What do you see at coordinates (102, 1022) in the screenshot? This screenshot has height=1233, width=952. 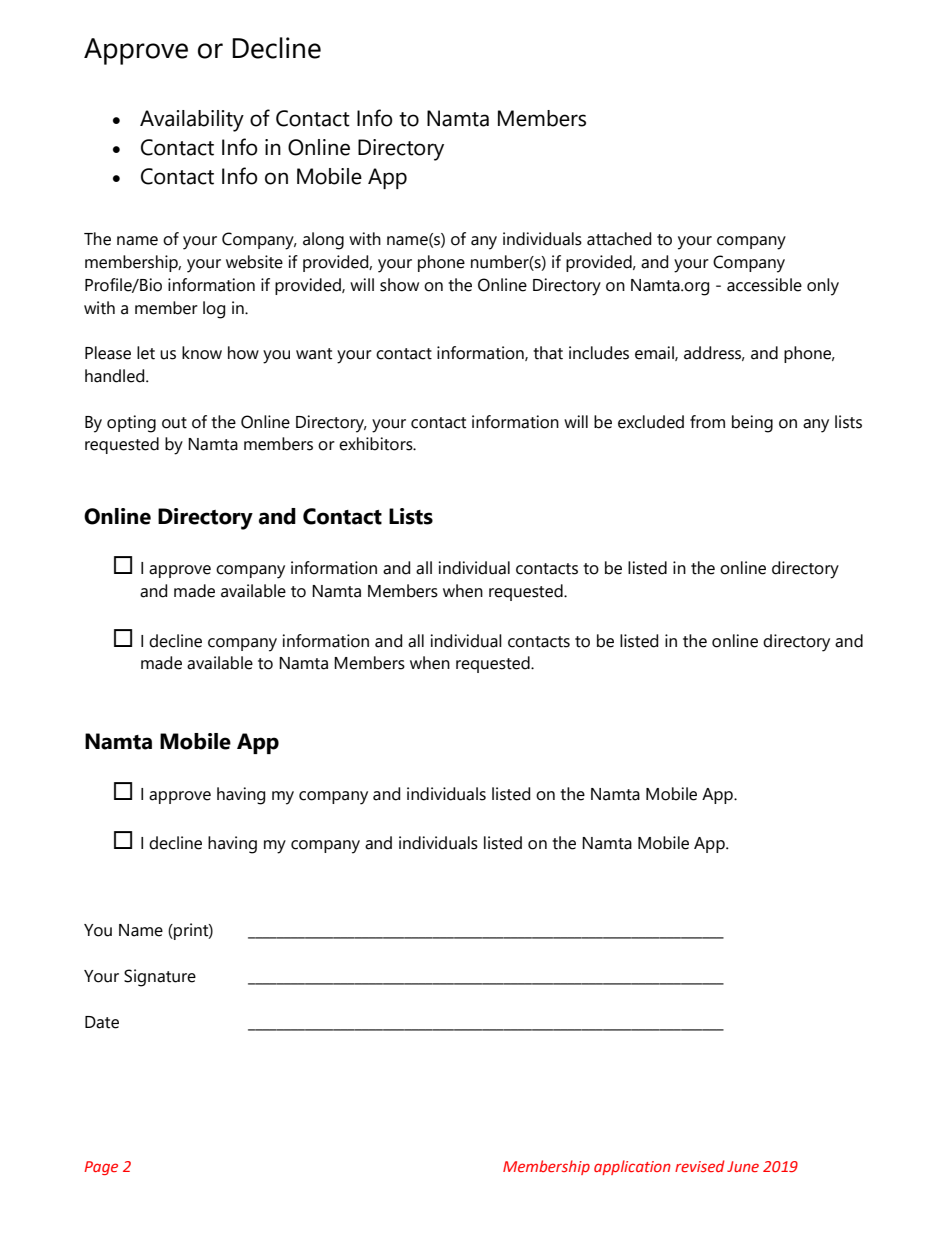 I see `Date` at bounding box center [102, 1022].
